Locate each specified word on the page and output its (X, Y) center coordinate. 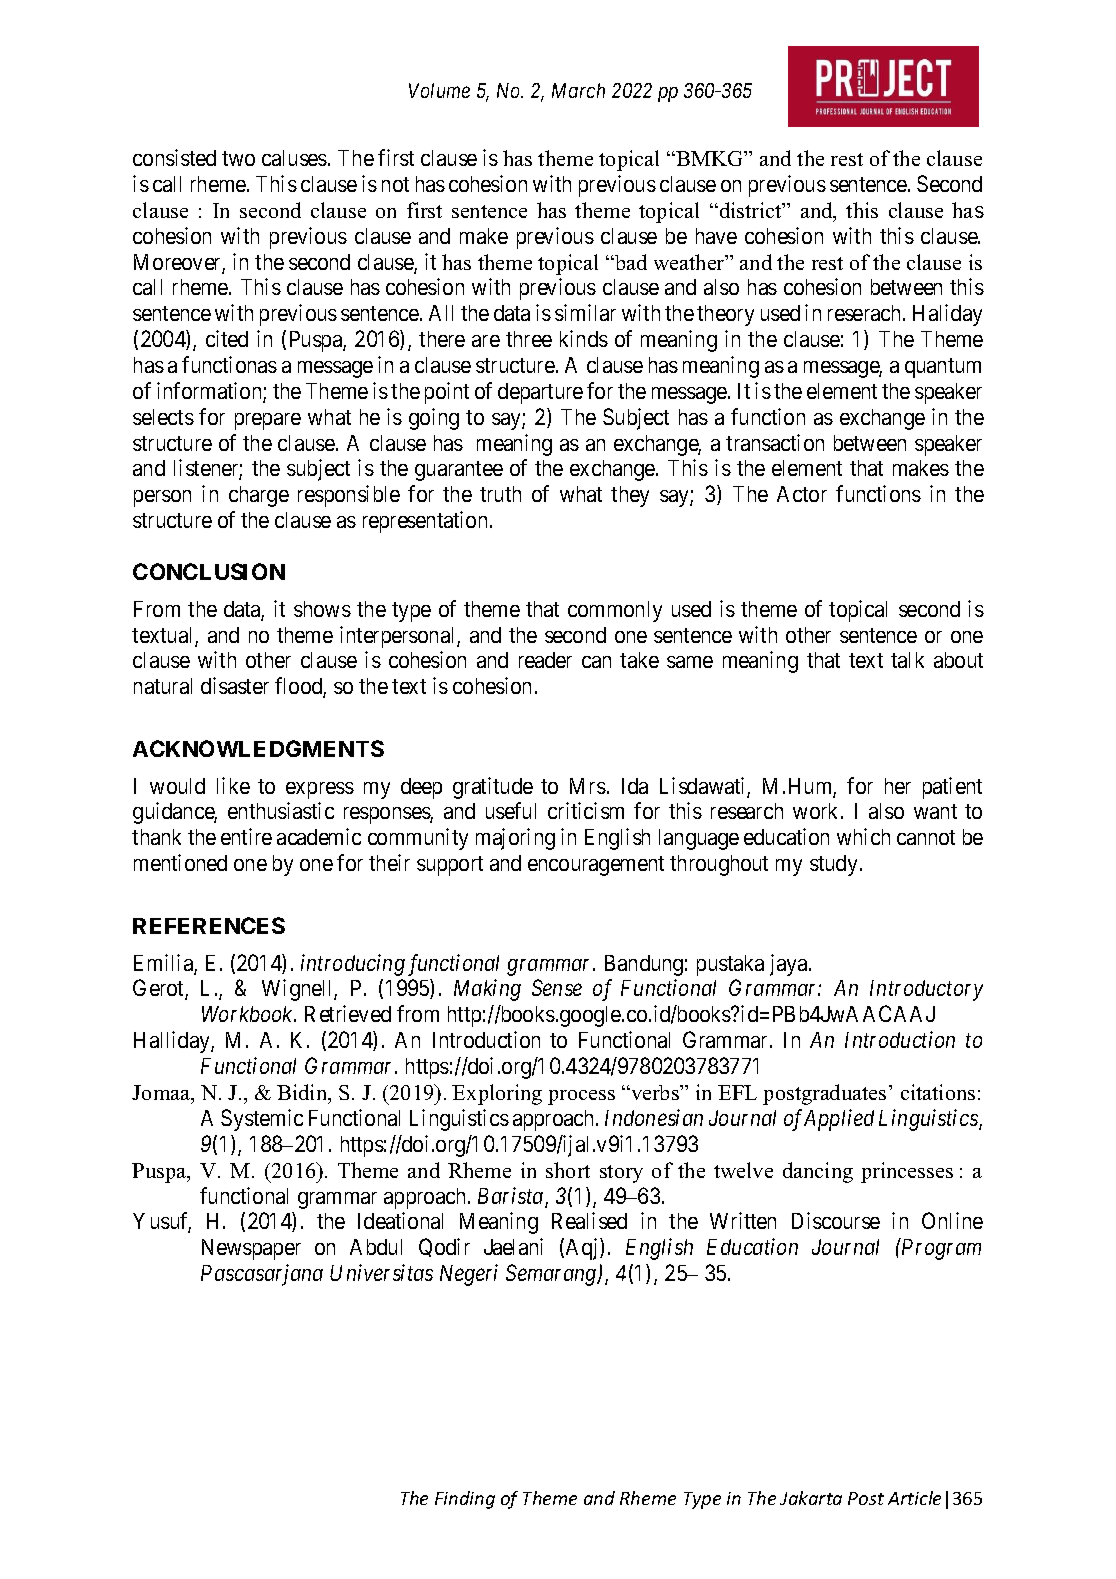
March (578, 90)
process (581, 1097)
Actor (802, 494)
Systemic (262, 1120)
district (750, 210)
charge (259, 496)
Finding (465, 1500)
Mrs (588, 786)
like (233, 785)
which (863, 836)
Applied (837, 1120)
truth (500, 494)
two (238, 158)
